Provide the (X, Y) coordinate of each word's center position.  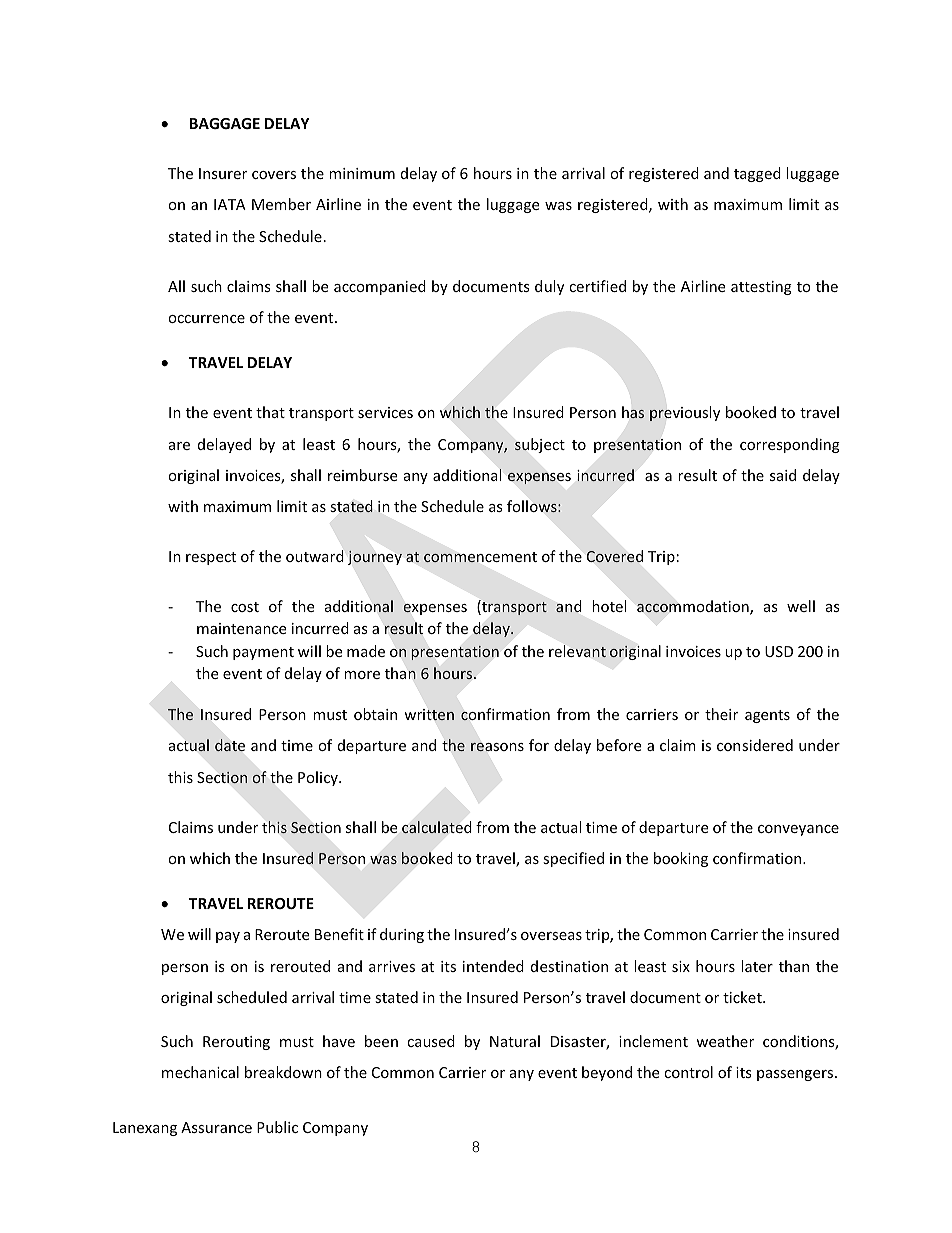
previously (685, 413)
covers (274, 175)
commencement (480, 557)
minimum (362, 173)
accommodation (694, 607)
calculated (436, 827)
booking (681, 859)
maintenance (241, 628)
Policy (319, 778)
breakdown (283, 1072)
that (270, 412)
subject (540, 445)
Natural (515, 1041)
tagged (757, 174)
